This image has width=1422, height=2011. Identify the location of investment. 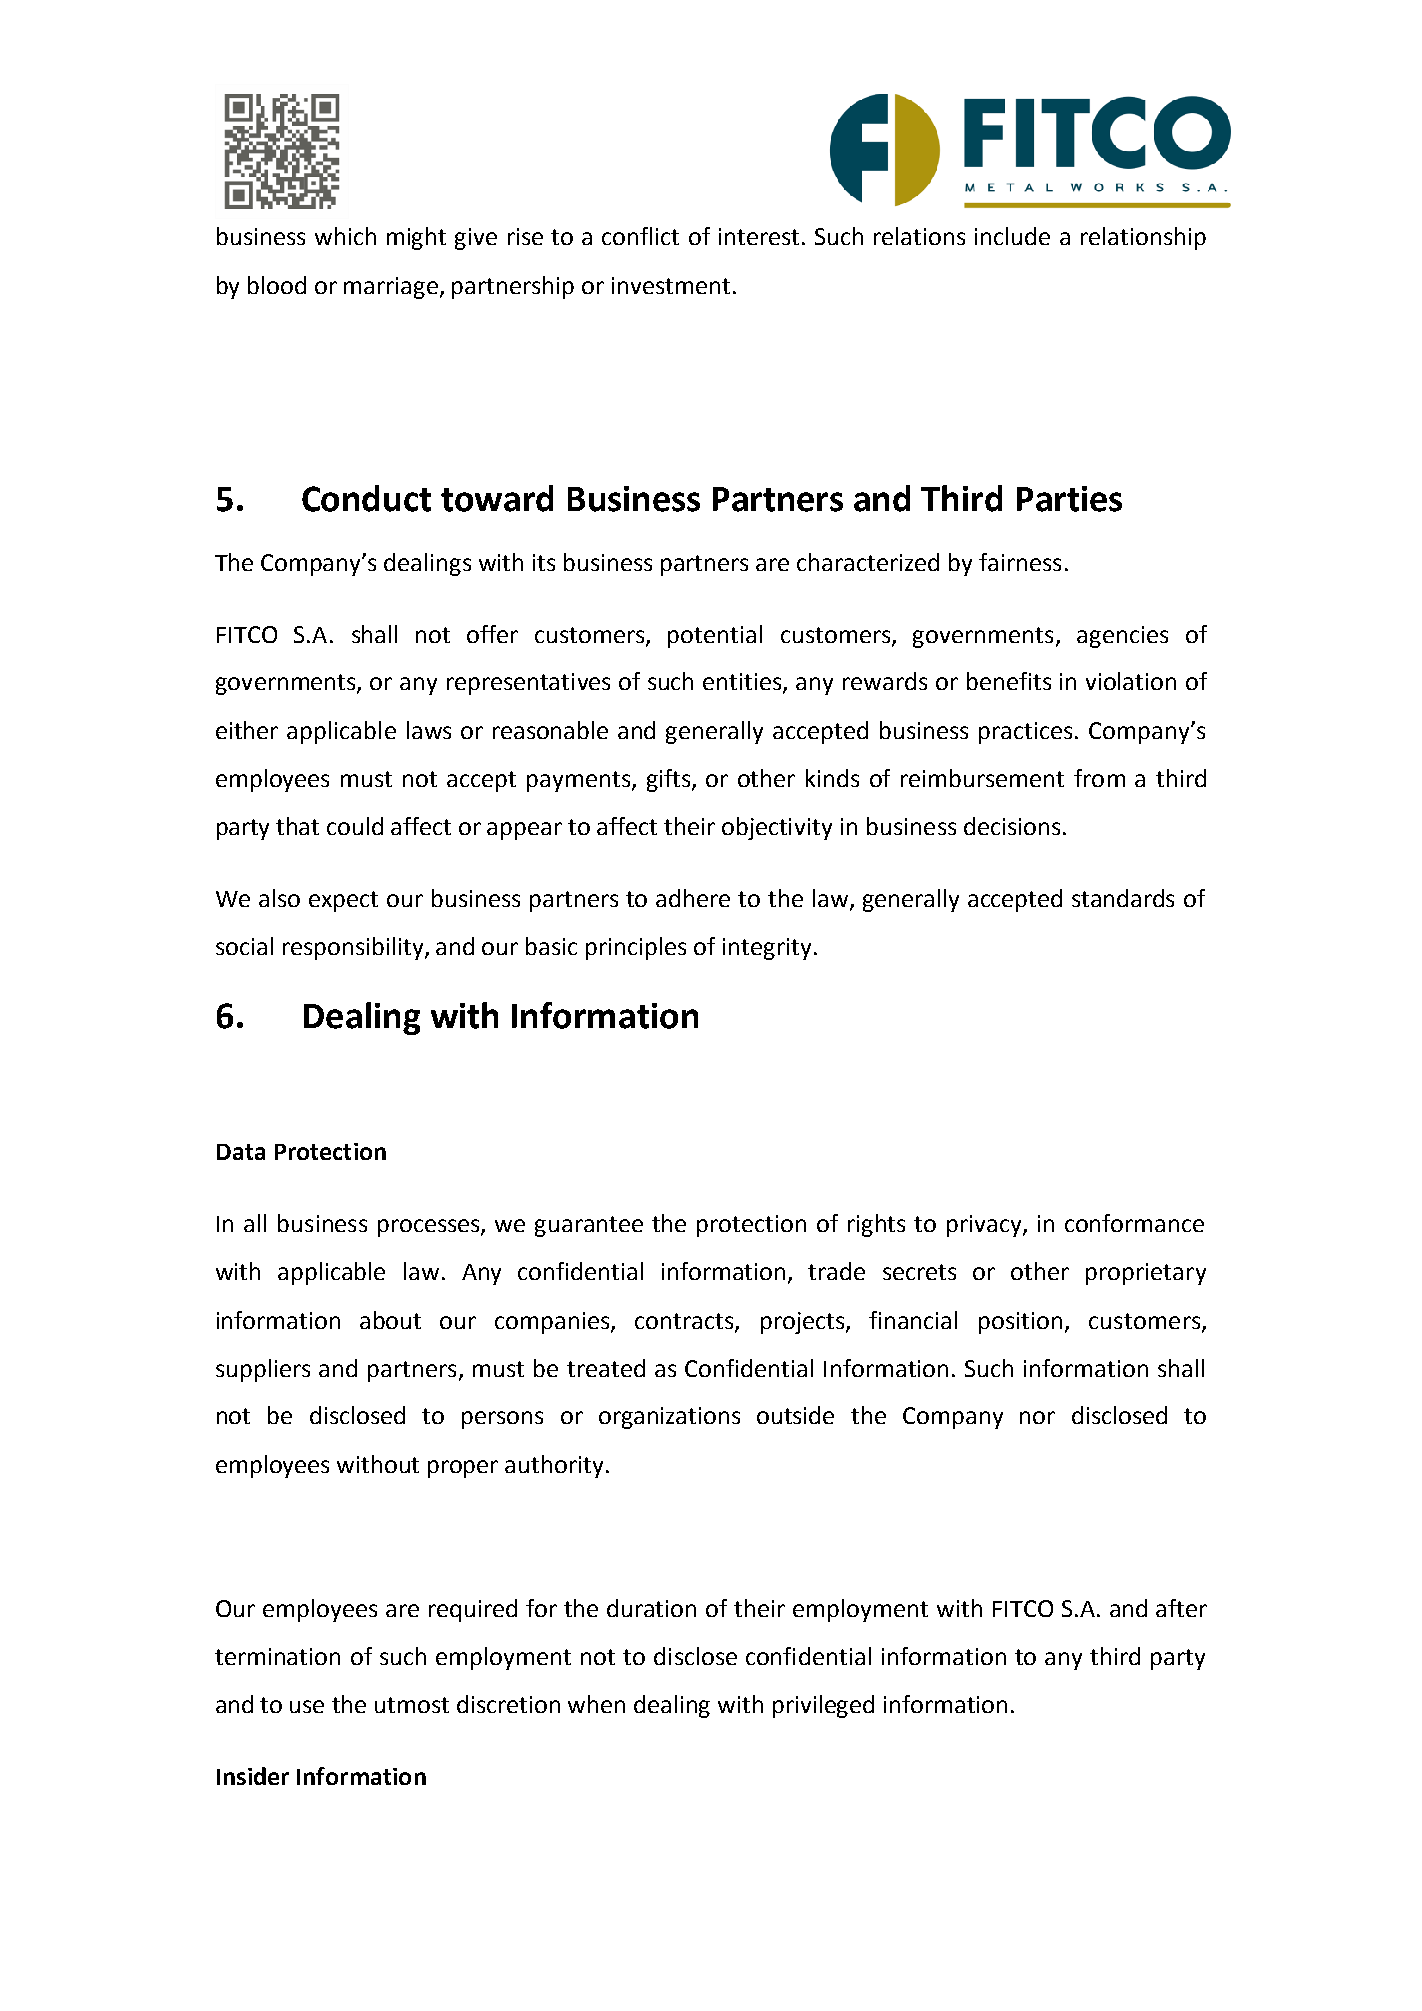
(671, 285).
